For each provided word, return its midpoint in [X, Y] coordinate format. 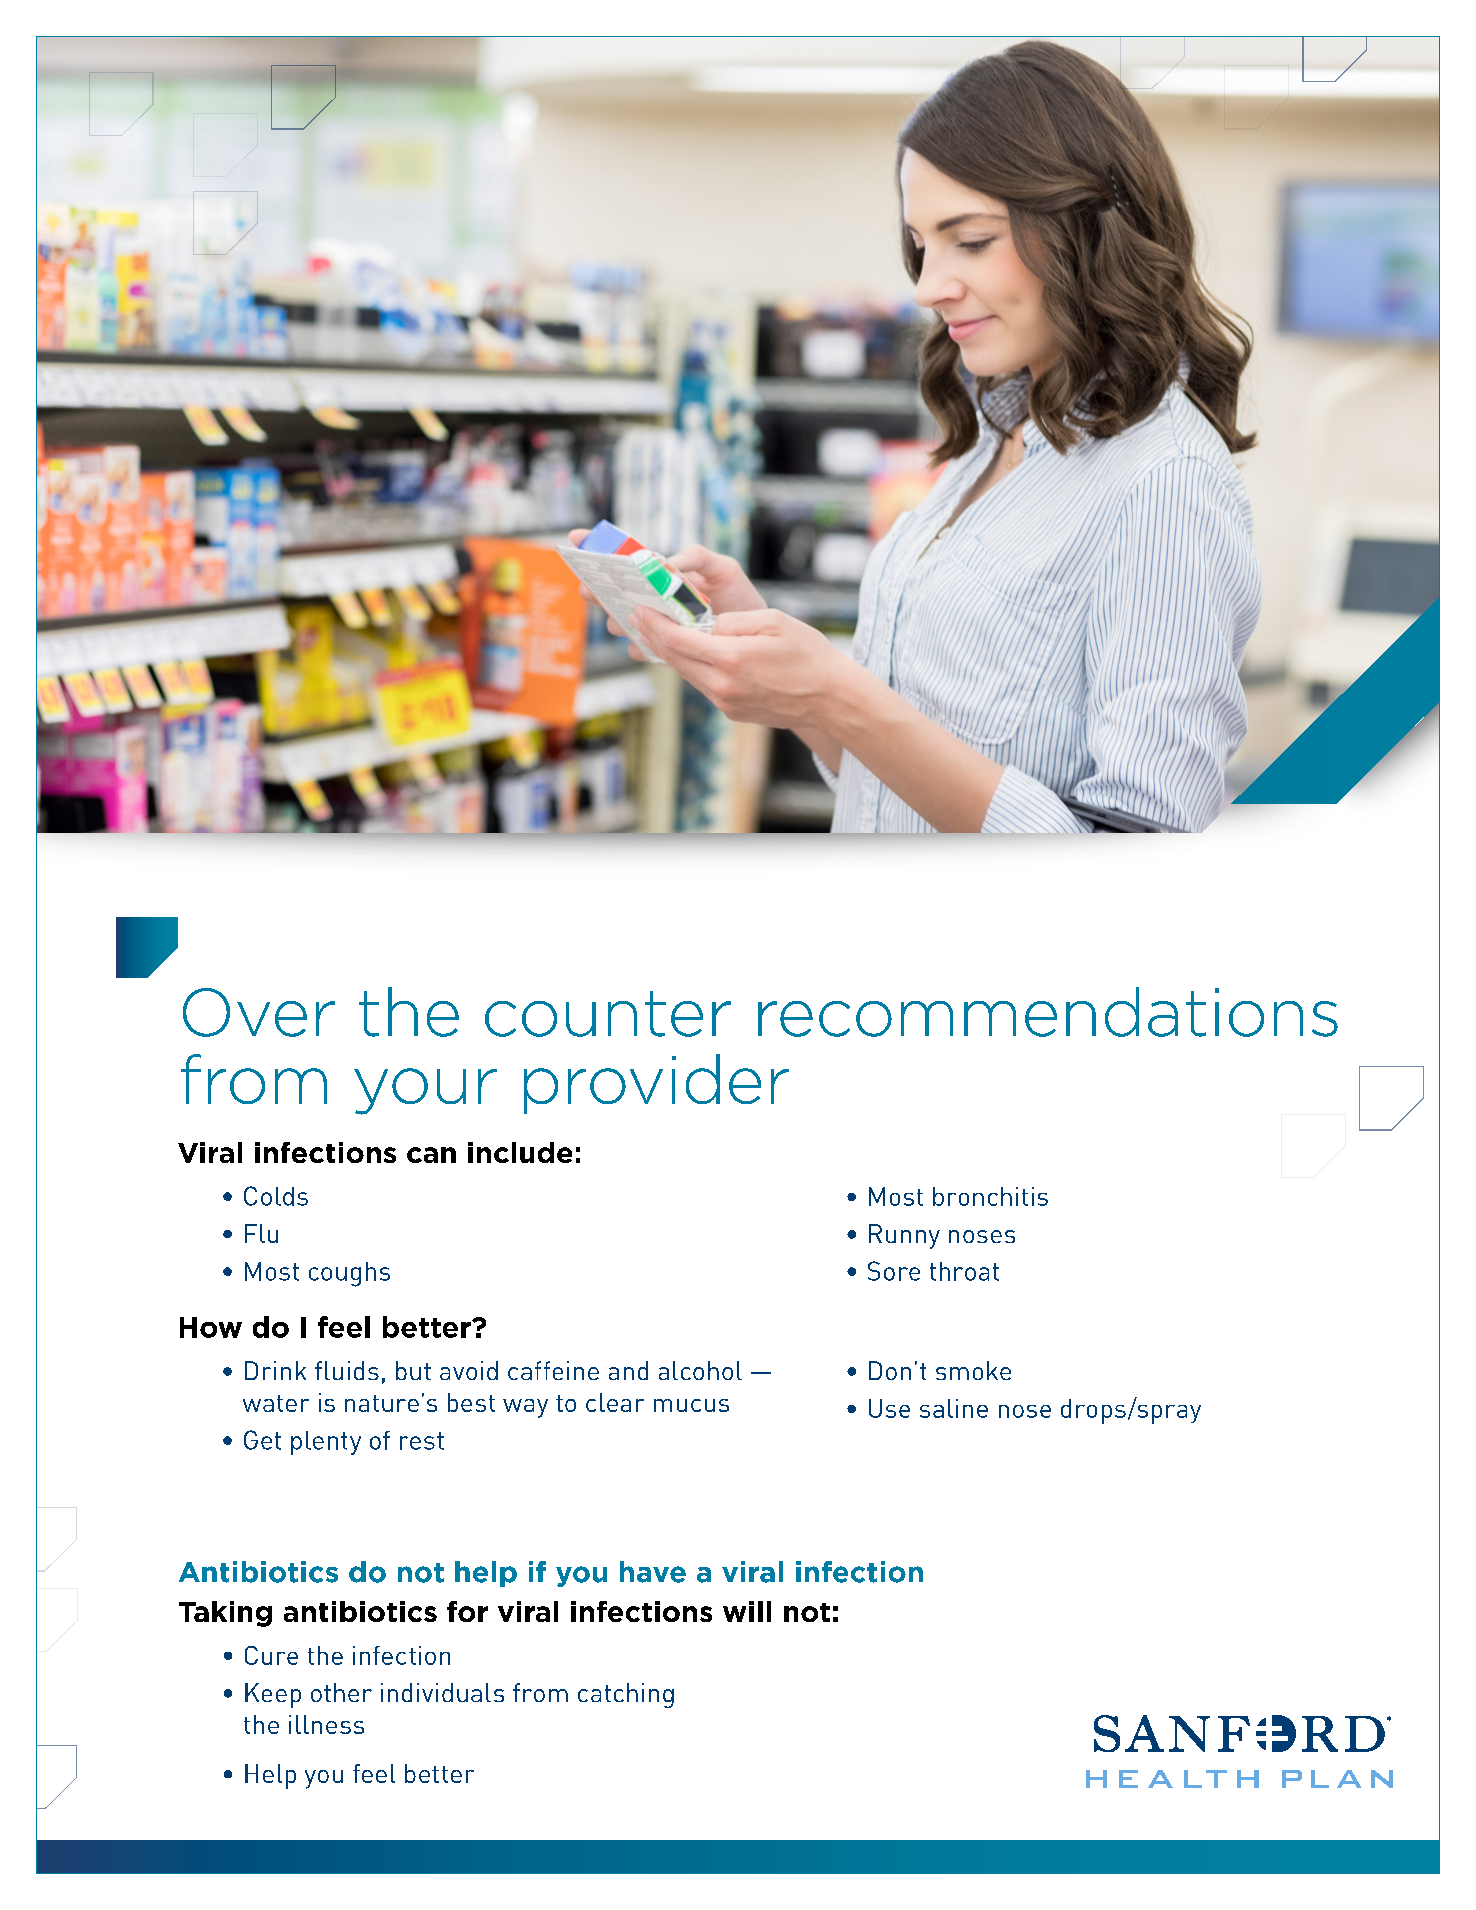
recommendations [1048, 1012]
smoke [973, 1370]
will [747, 1611]
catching [626, 1695]
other [341, 1692]
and [628, 1370]
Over [259, 1012]
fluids [347, 1370]
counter [608, 1014]
